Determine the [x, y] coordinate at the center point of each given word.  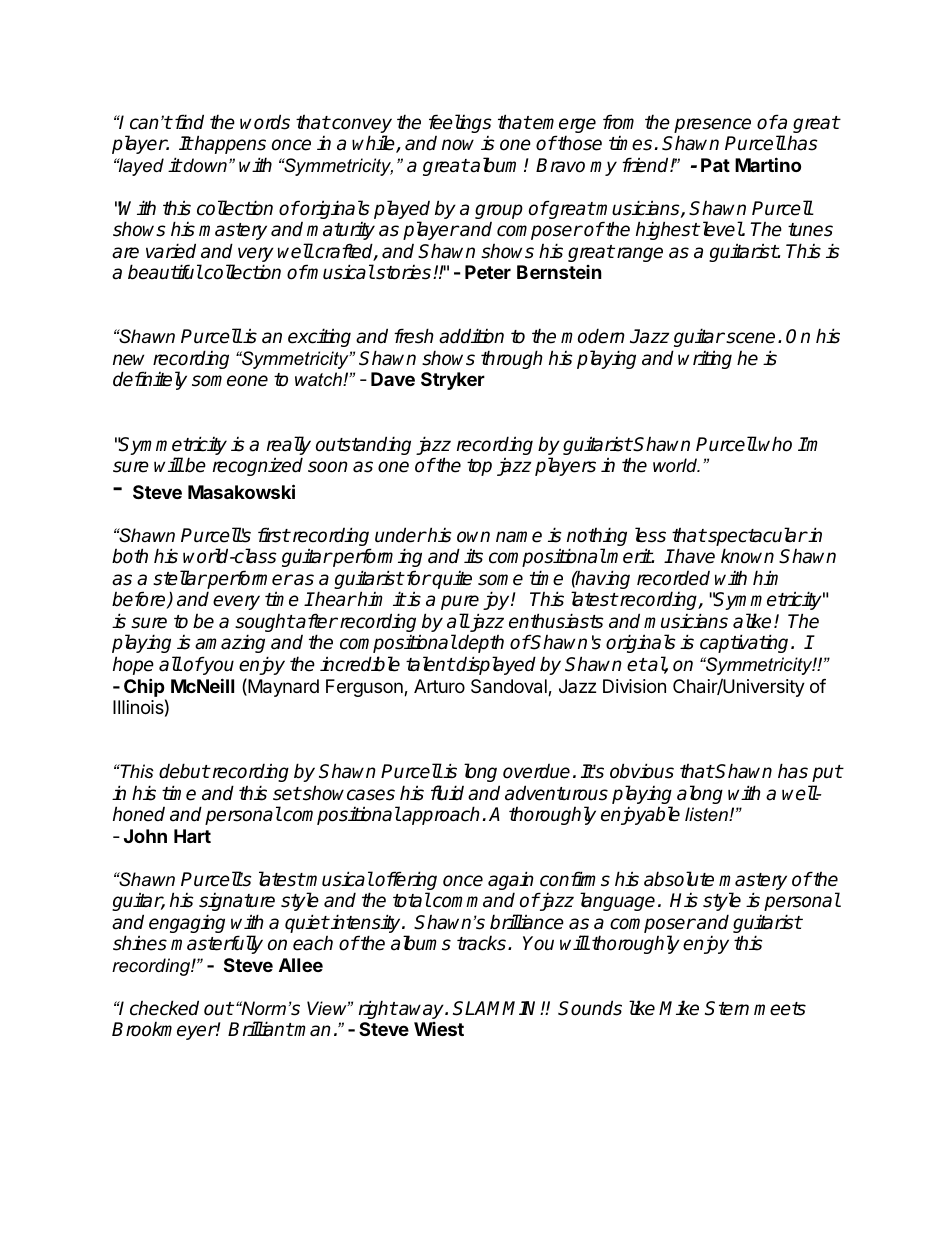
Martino [768, 164]
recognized [258, 466]
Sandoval [510, 687]
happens [229, 144]
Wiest [439, 1029]
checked [164, 1008]
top [479, 467]
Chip [144, 687]
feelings [460, 123]
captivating [746, 643]
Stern [727, 1008]
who [775, 444]
